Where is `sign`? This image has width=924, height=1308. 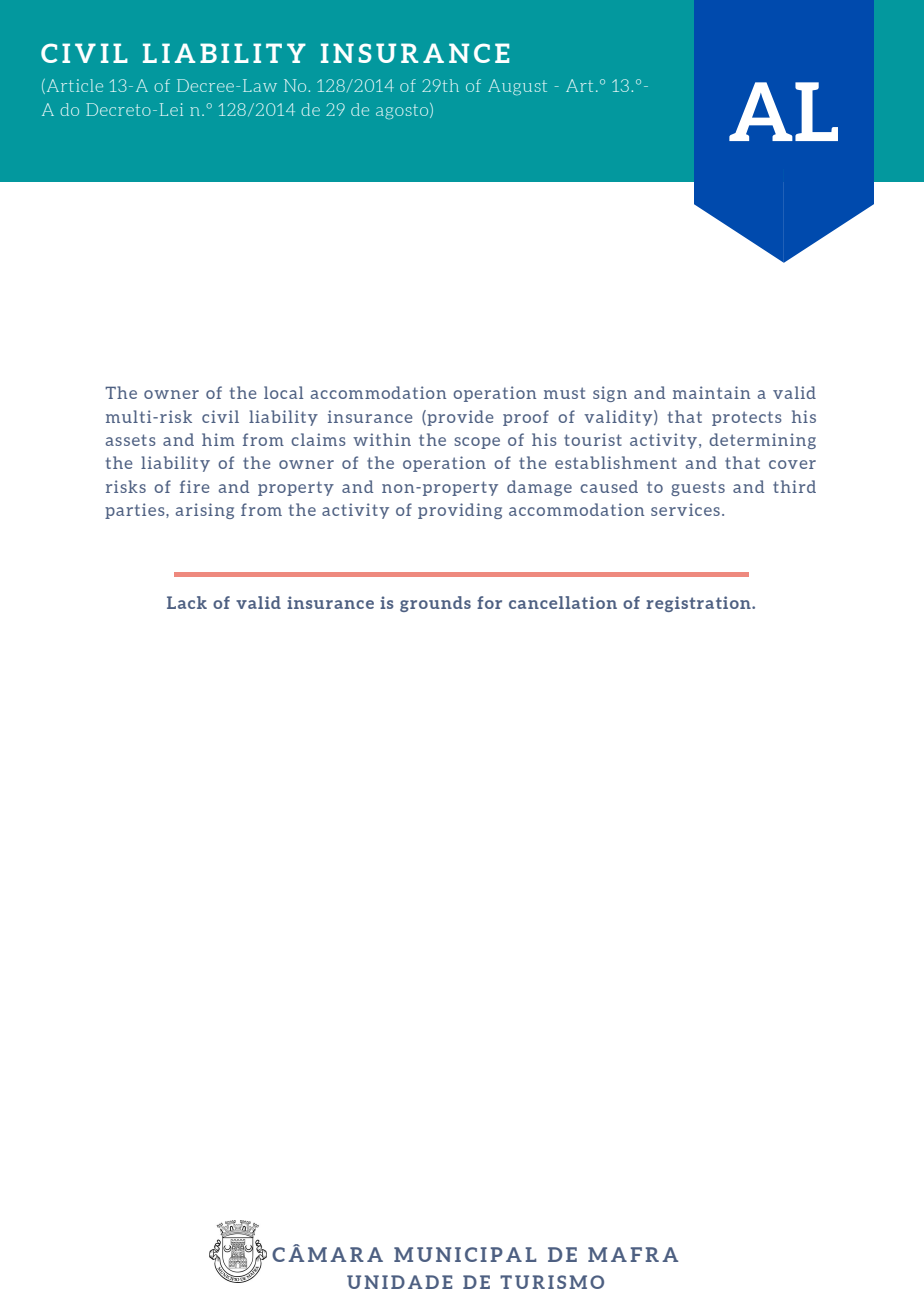 sign is located at coordinates (610, 394).
